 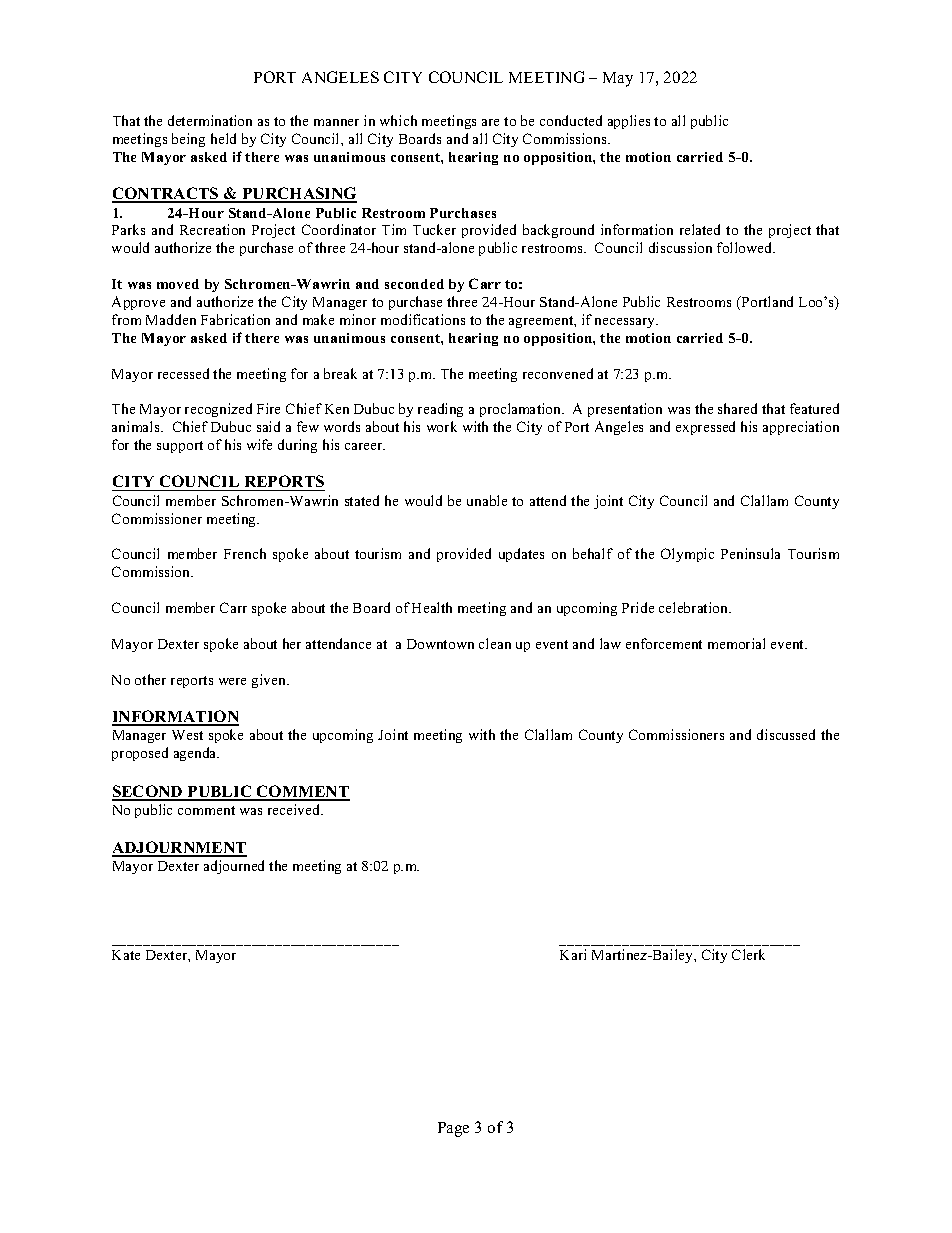 What do you see at coordinates (495, 643) in the screenshot?
I see `clean` at bounding box center [495, 643].
